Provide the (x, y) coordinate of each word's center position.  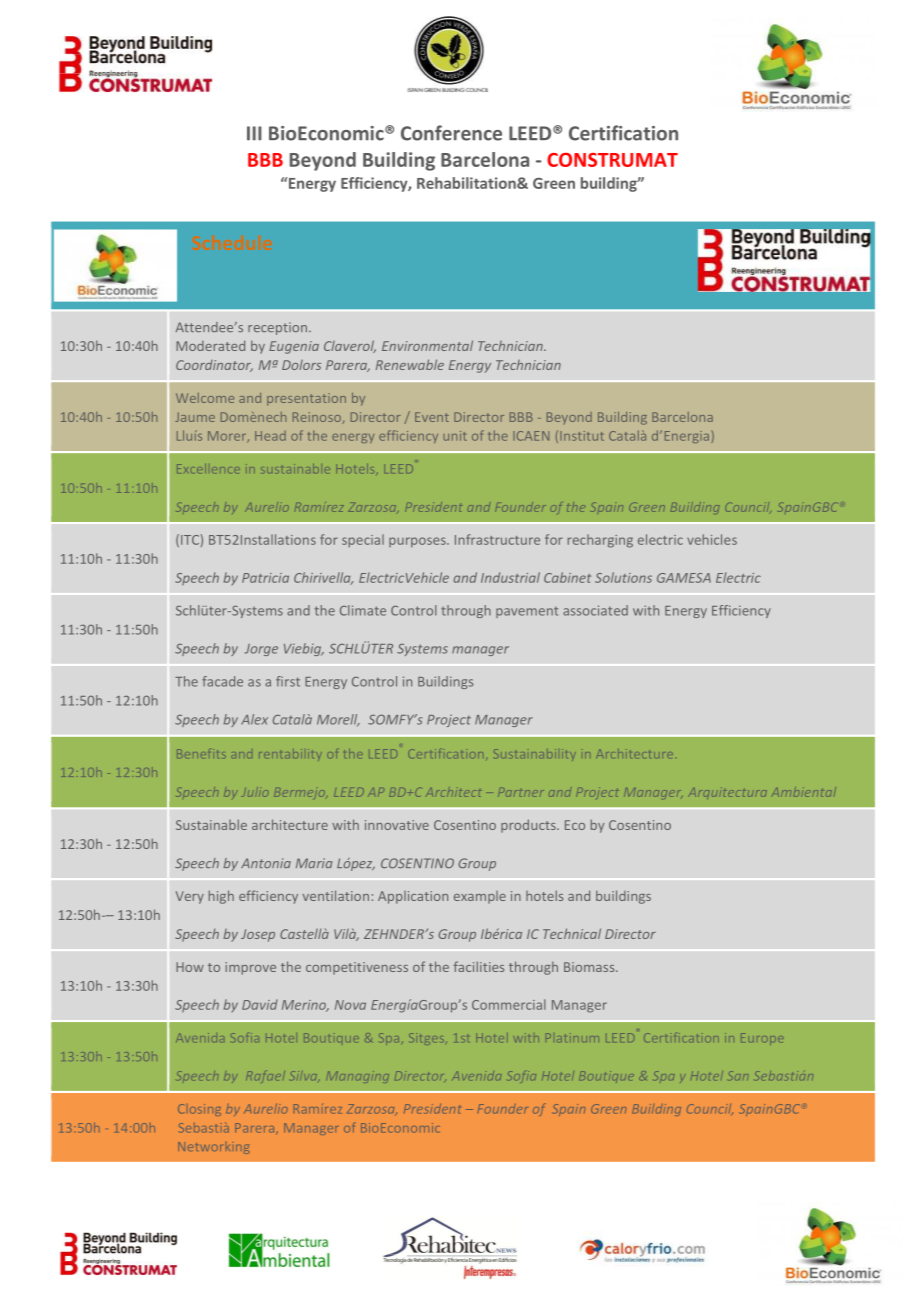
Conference (451, 133)
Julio (254, 792)
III (254, 133)
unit (455, 436)
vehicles (712, 539)
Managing (357, 1077)
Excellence (208, 468)
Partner (521, 793)
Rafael (265, 1076)
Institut (582, 436)
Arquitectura (727, 793)
